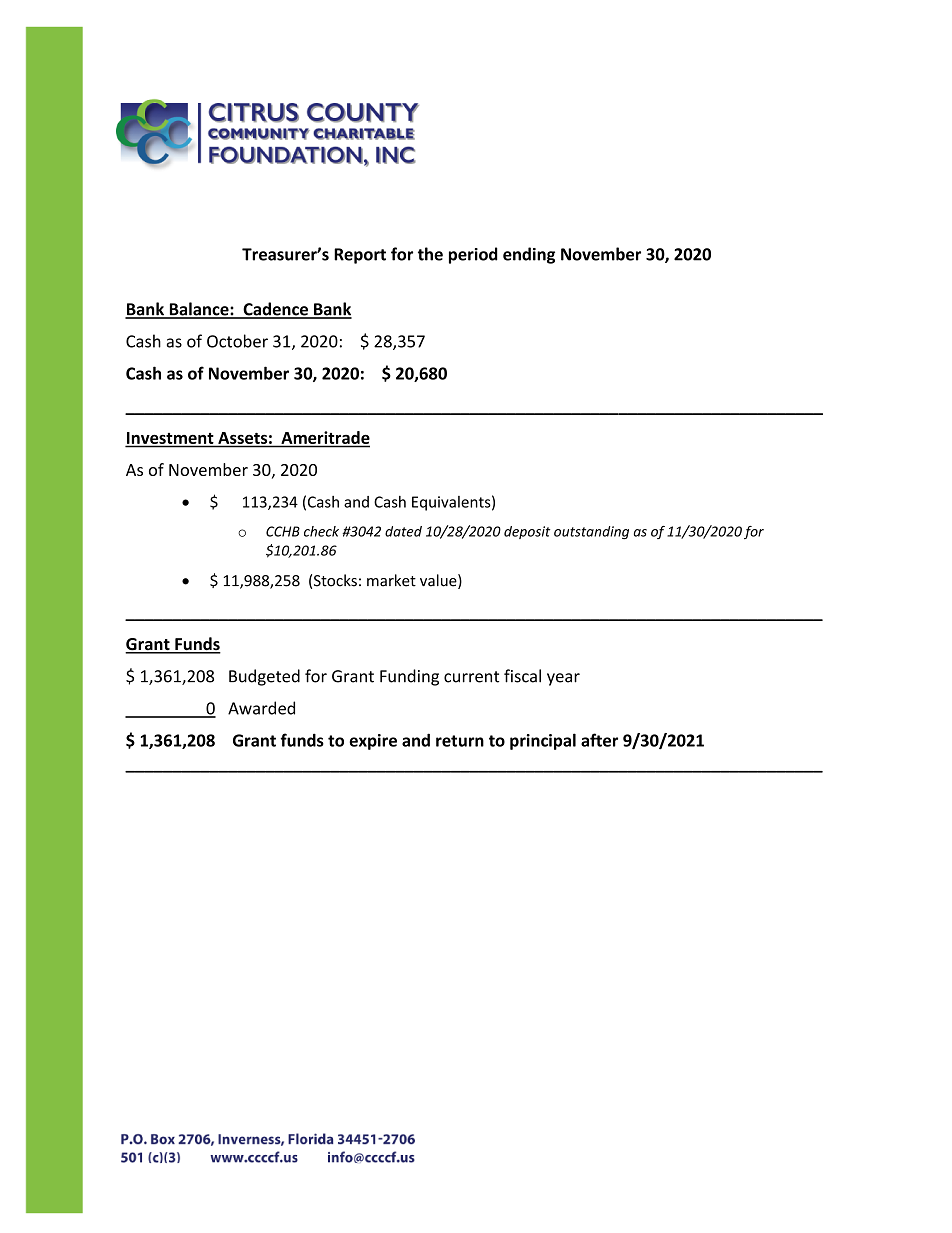 The width and height of the page is (952, 1233). Describe the element at coordinates (264, 677) in the page. I see `Budgeted` at that location.
